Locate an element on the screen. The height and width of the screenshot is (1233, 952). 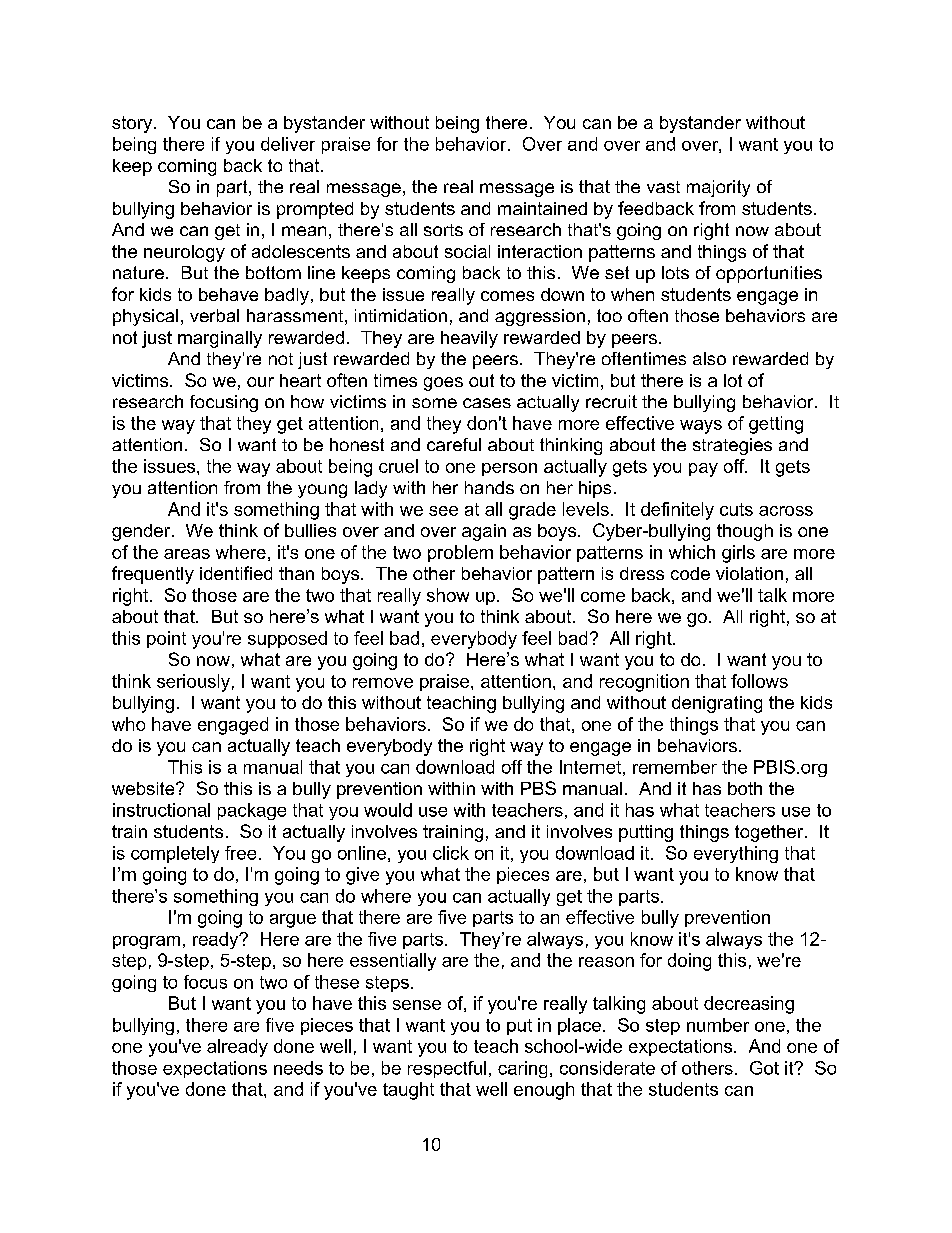
needs is located at coordinates (298, 1068).
